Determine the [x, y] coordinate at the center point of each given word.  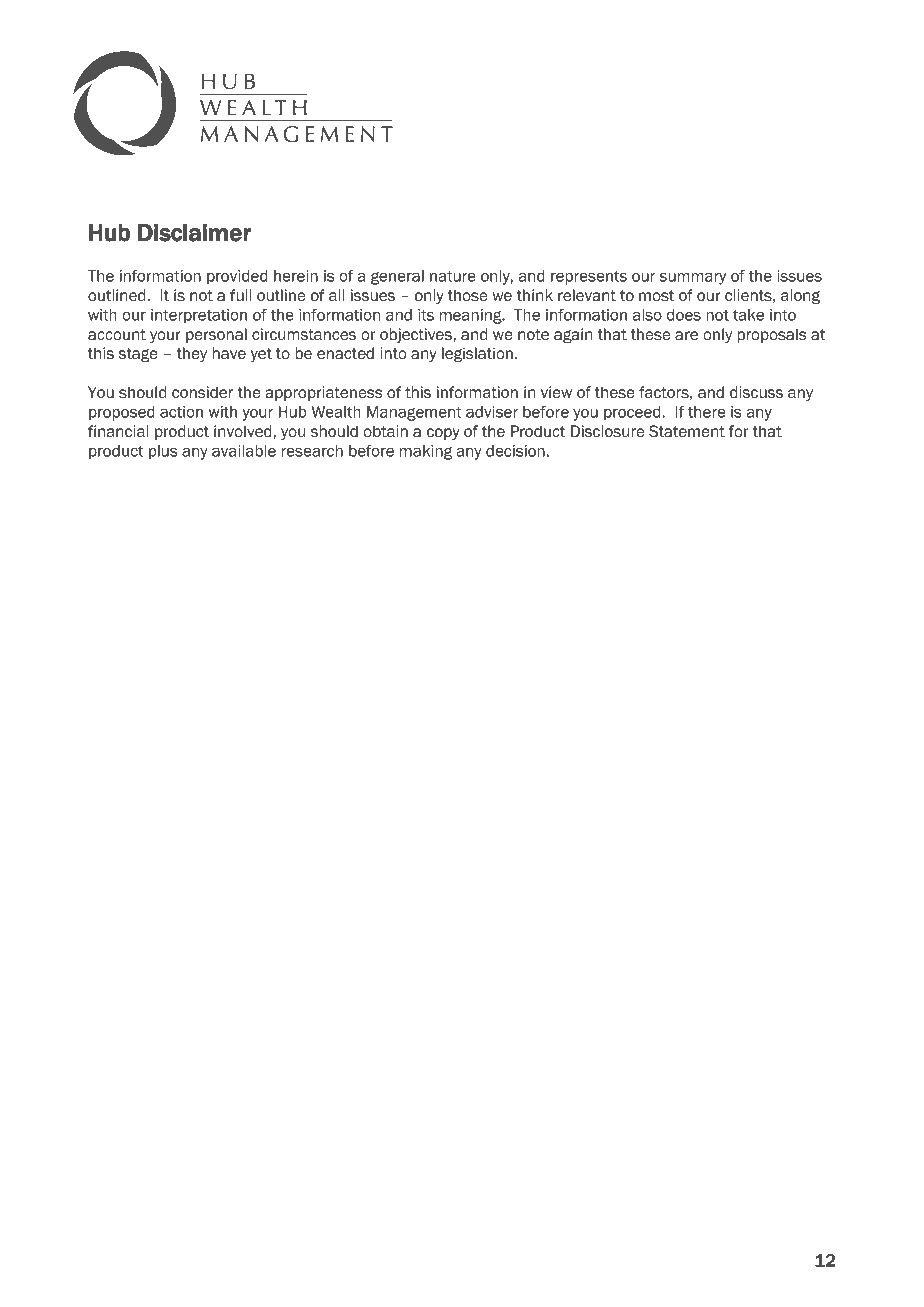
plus [163, 452]
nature [453, 276]
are [686, 336]
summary [692, 279]
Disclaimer [194, 233]
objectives [417, 335]
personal [216, 335]
